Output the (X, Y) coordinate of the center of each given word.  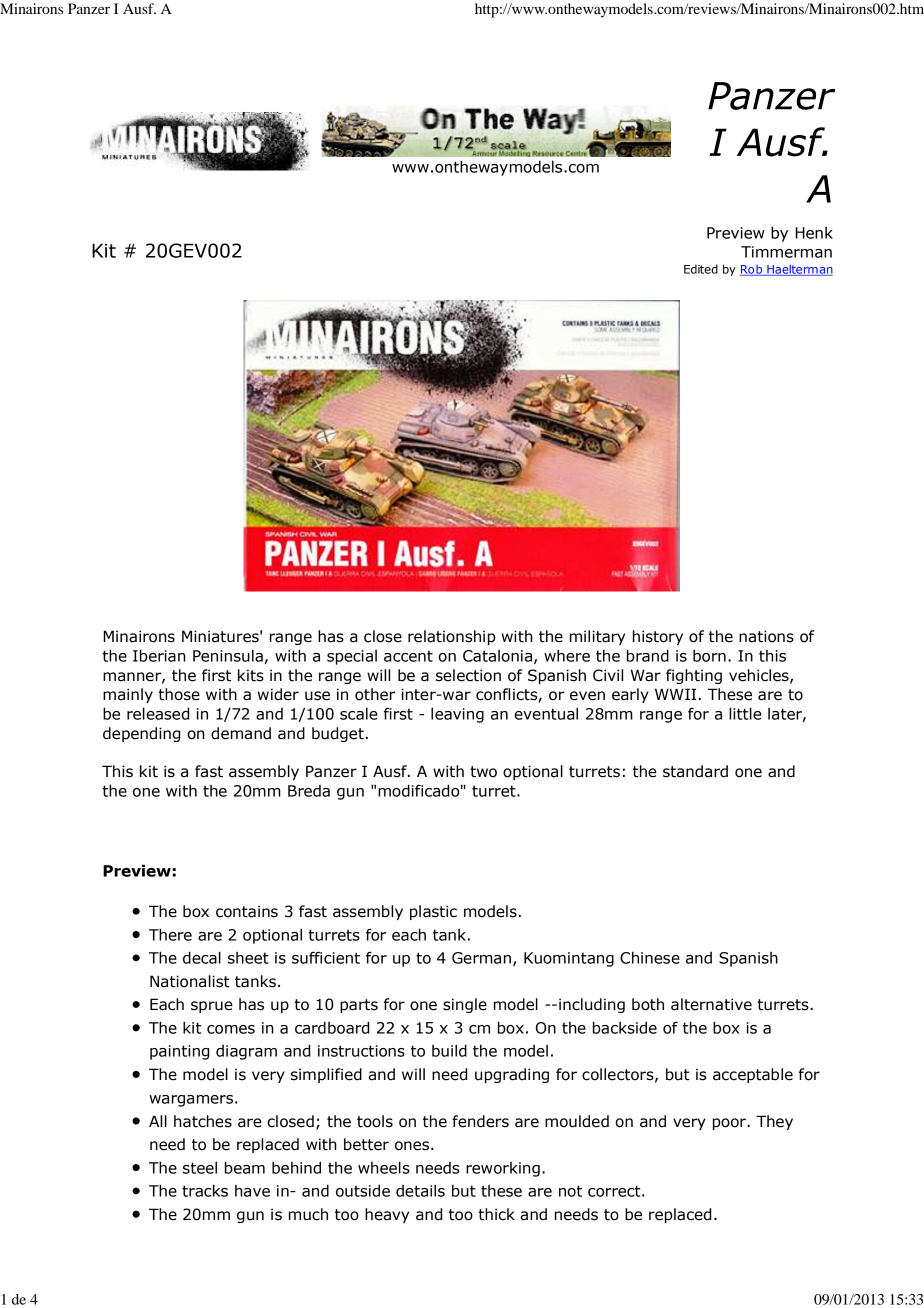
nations (766, 636)
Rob (752, 270)
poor (730, 1124)
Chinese (650, 957)
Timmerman (786, 252)
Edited (701, 269)
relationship (452, 637)
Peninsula (228, 655)
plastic (433, 912)
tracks (205, 1190)
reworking (503, 1169)
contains (247, 911)
